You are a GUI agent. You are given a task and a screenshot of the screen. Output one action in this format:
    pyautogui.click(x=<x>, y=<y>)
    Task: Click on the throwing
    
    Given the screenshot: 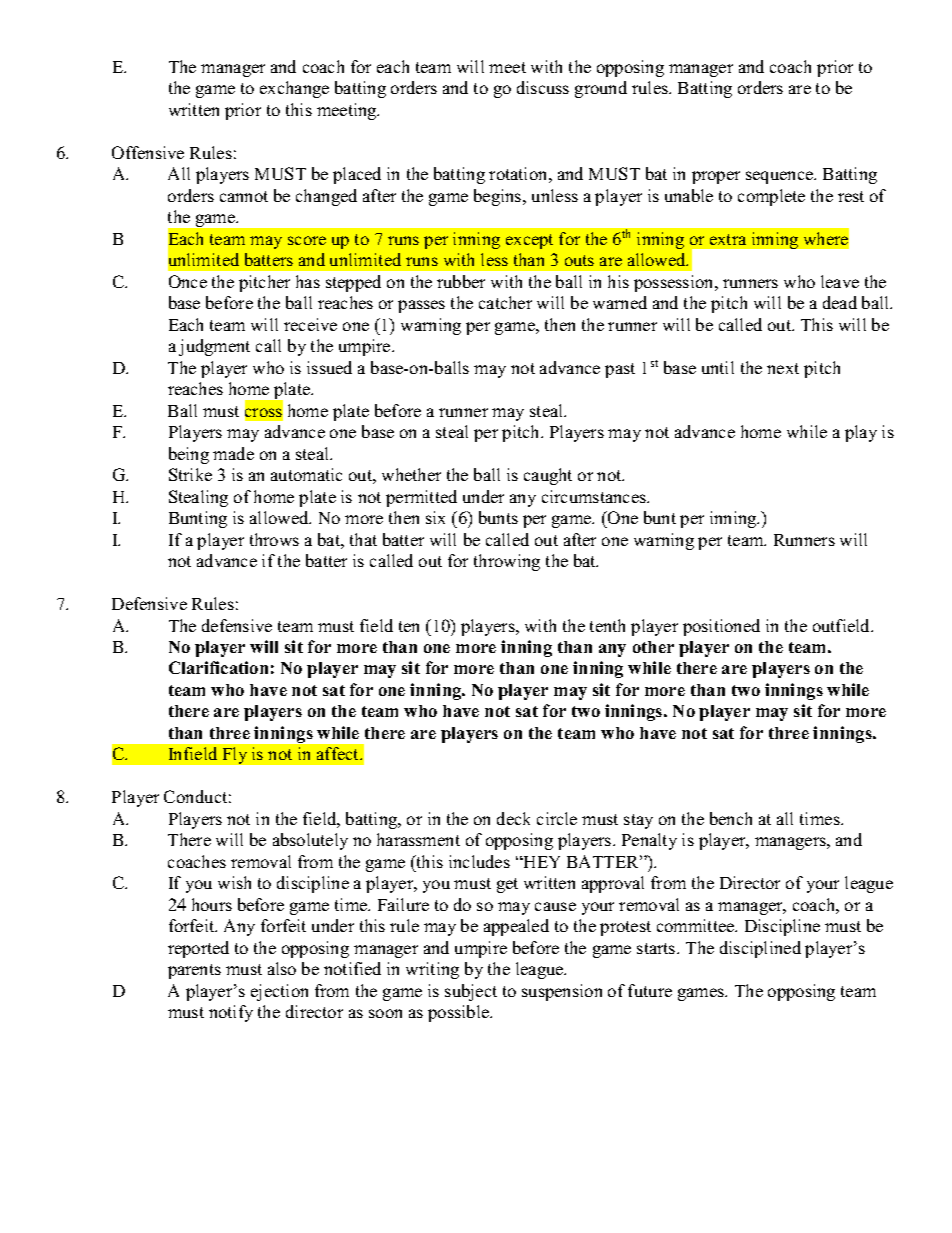 What is the action you would take?
    pyautogui.click(x=507, y=562)
